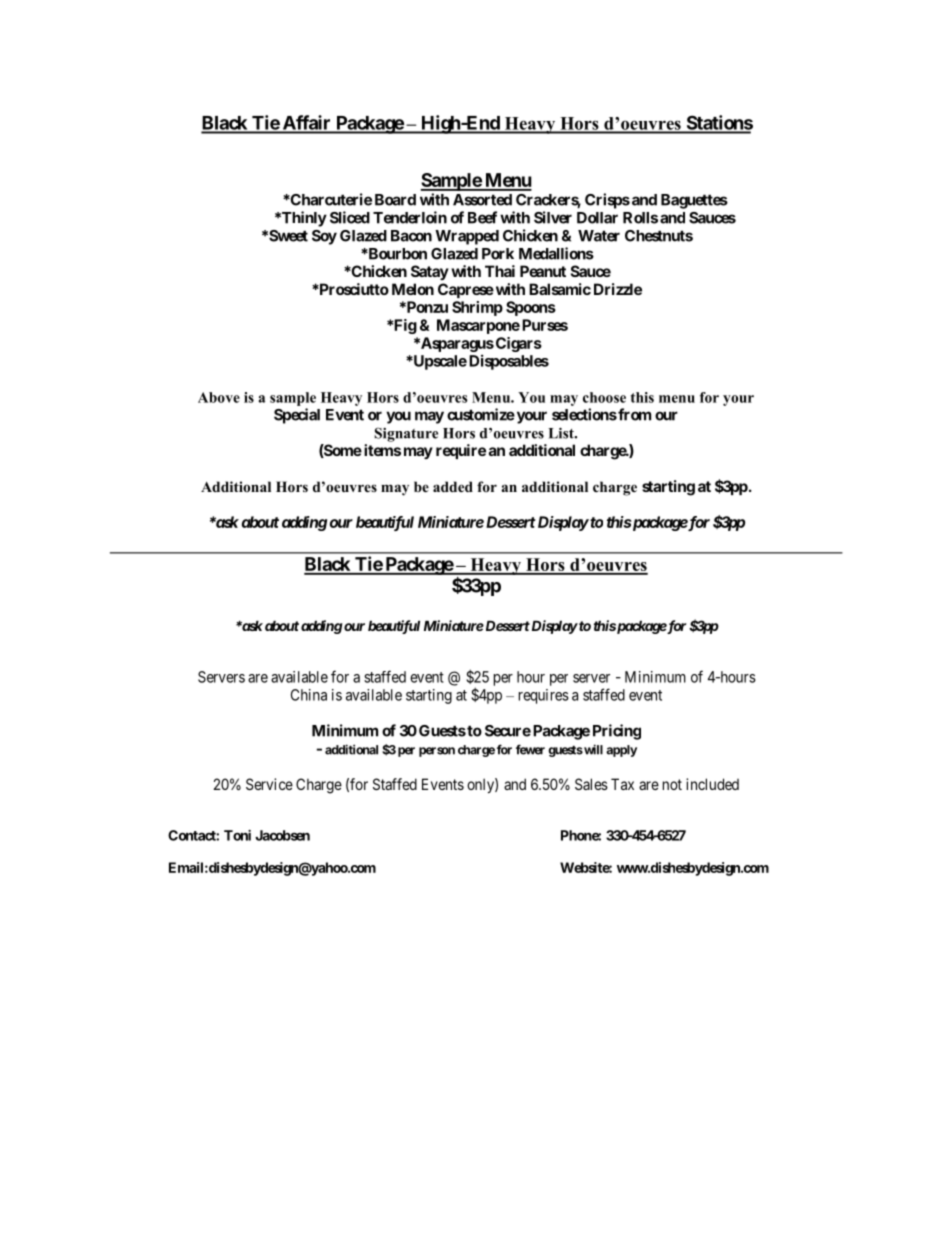 The image size is (952, 1233). What do you see at coordinates (437, 752) in the screenshot?
I see `person` at bounding box center [437, 752].
